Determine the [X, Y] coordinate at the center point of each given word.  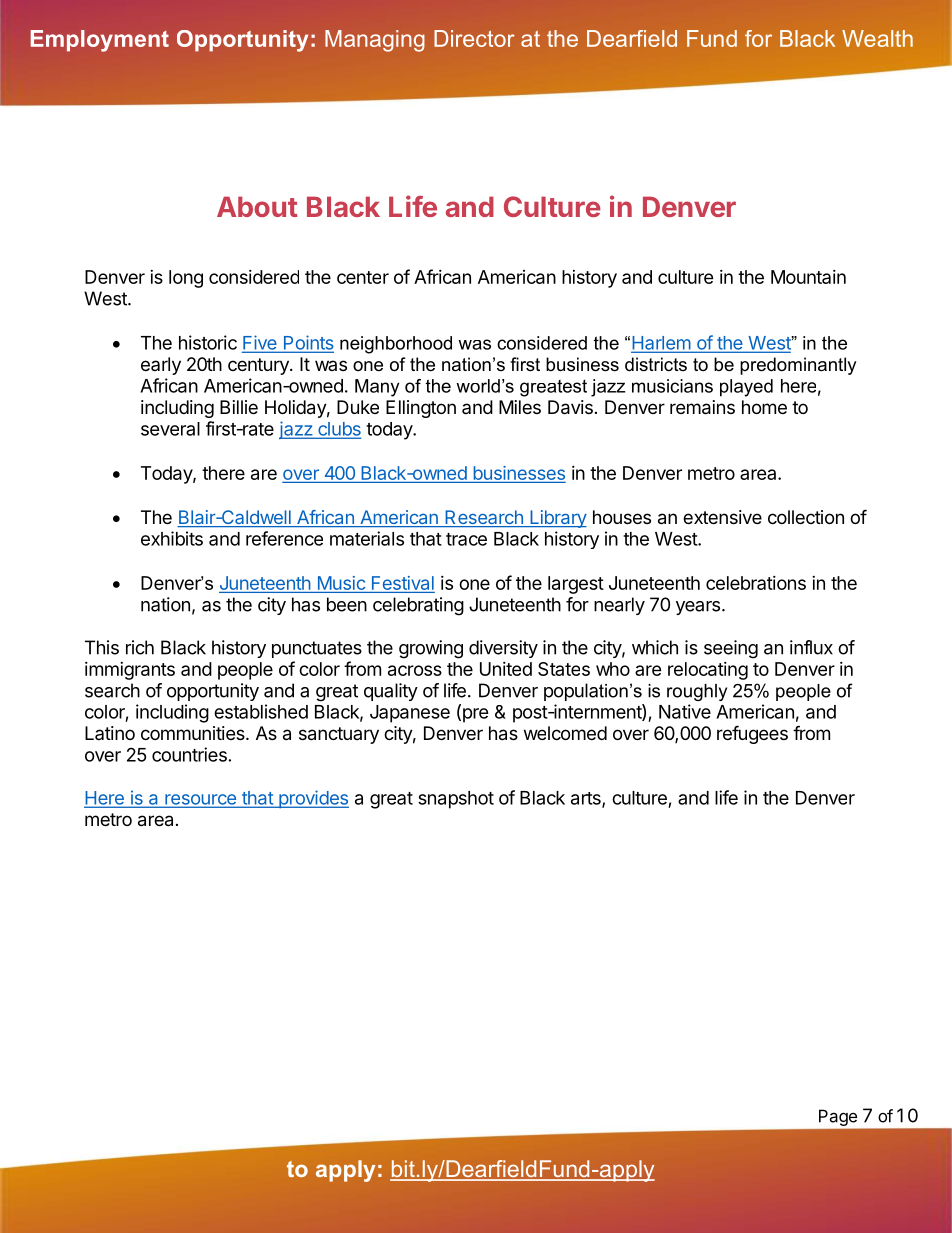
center [363, 277]
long [186, 279]
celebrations [756, 583]
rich [140, 647]
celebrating [418, 606]
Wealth [877, 38]
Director [474, 38]
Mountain [808, 277]
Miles [520, 407]
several [170, 429]
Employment [100, 41]
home [764, 407]
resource [200, 800]
